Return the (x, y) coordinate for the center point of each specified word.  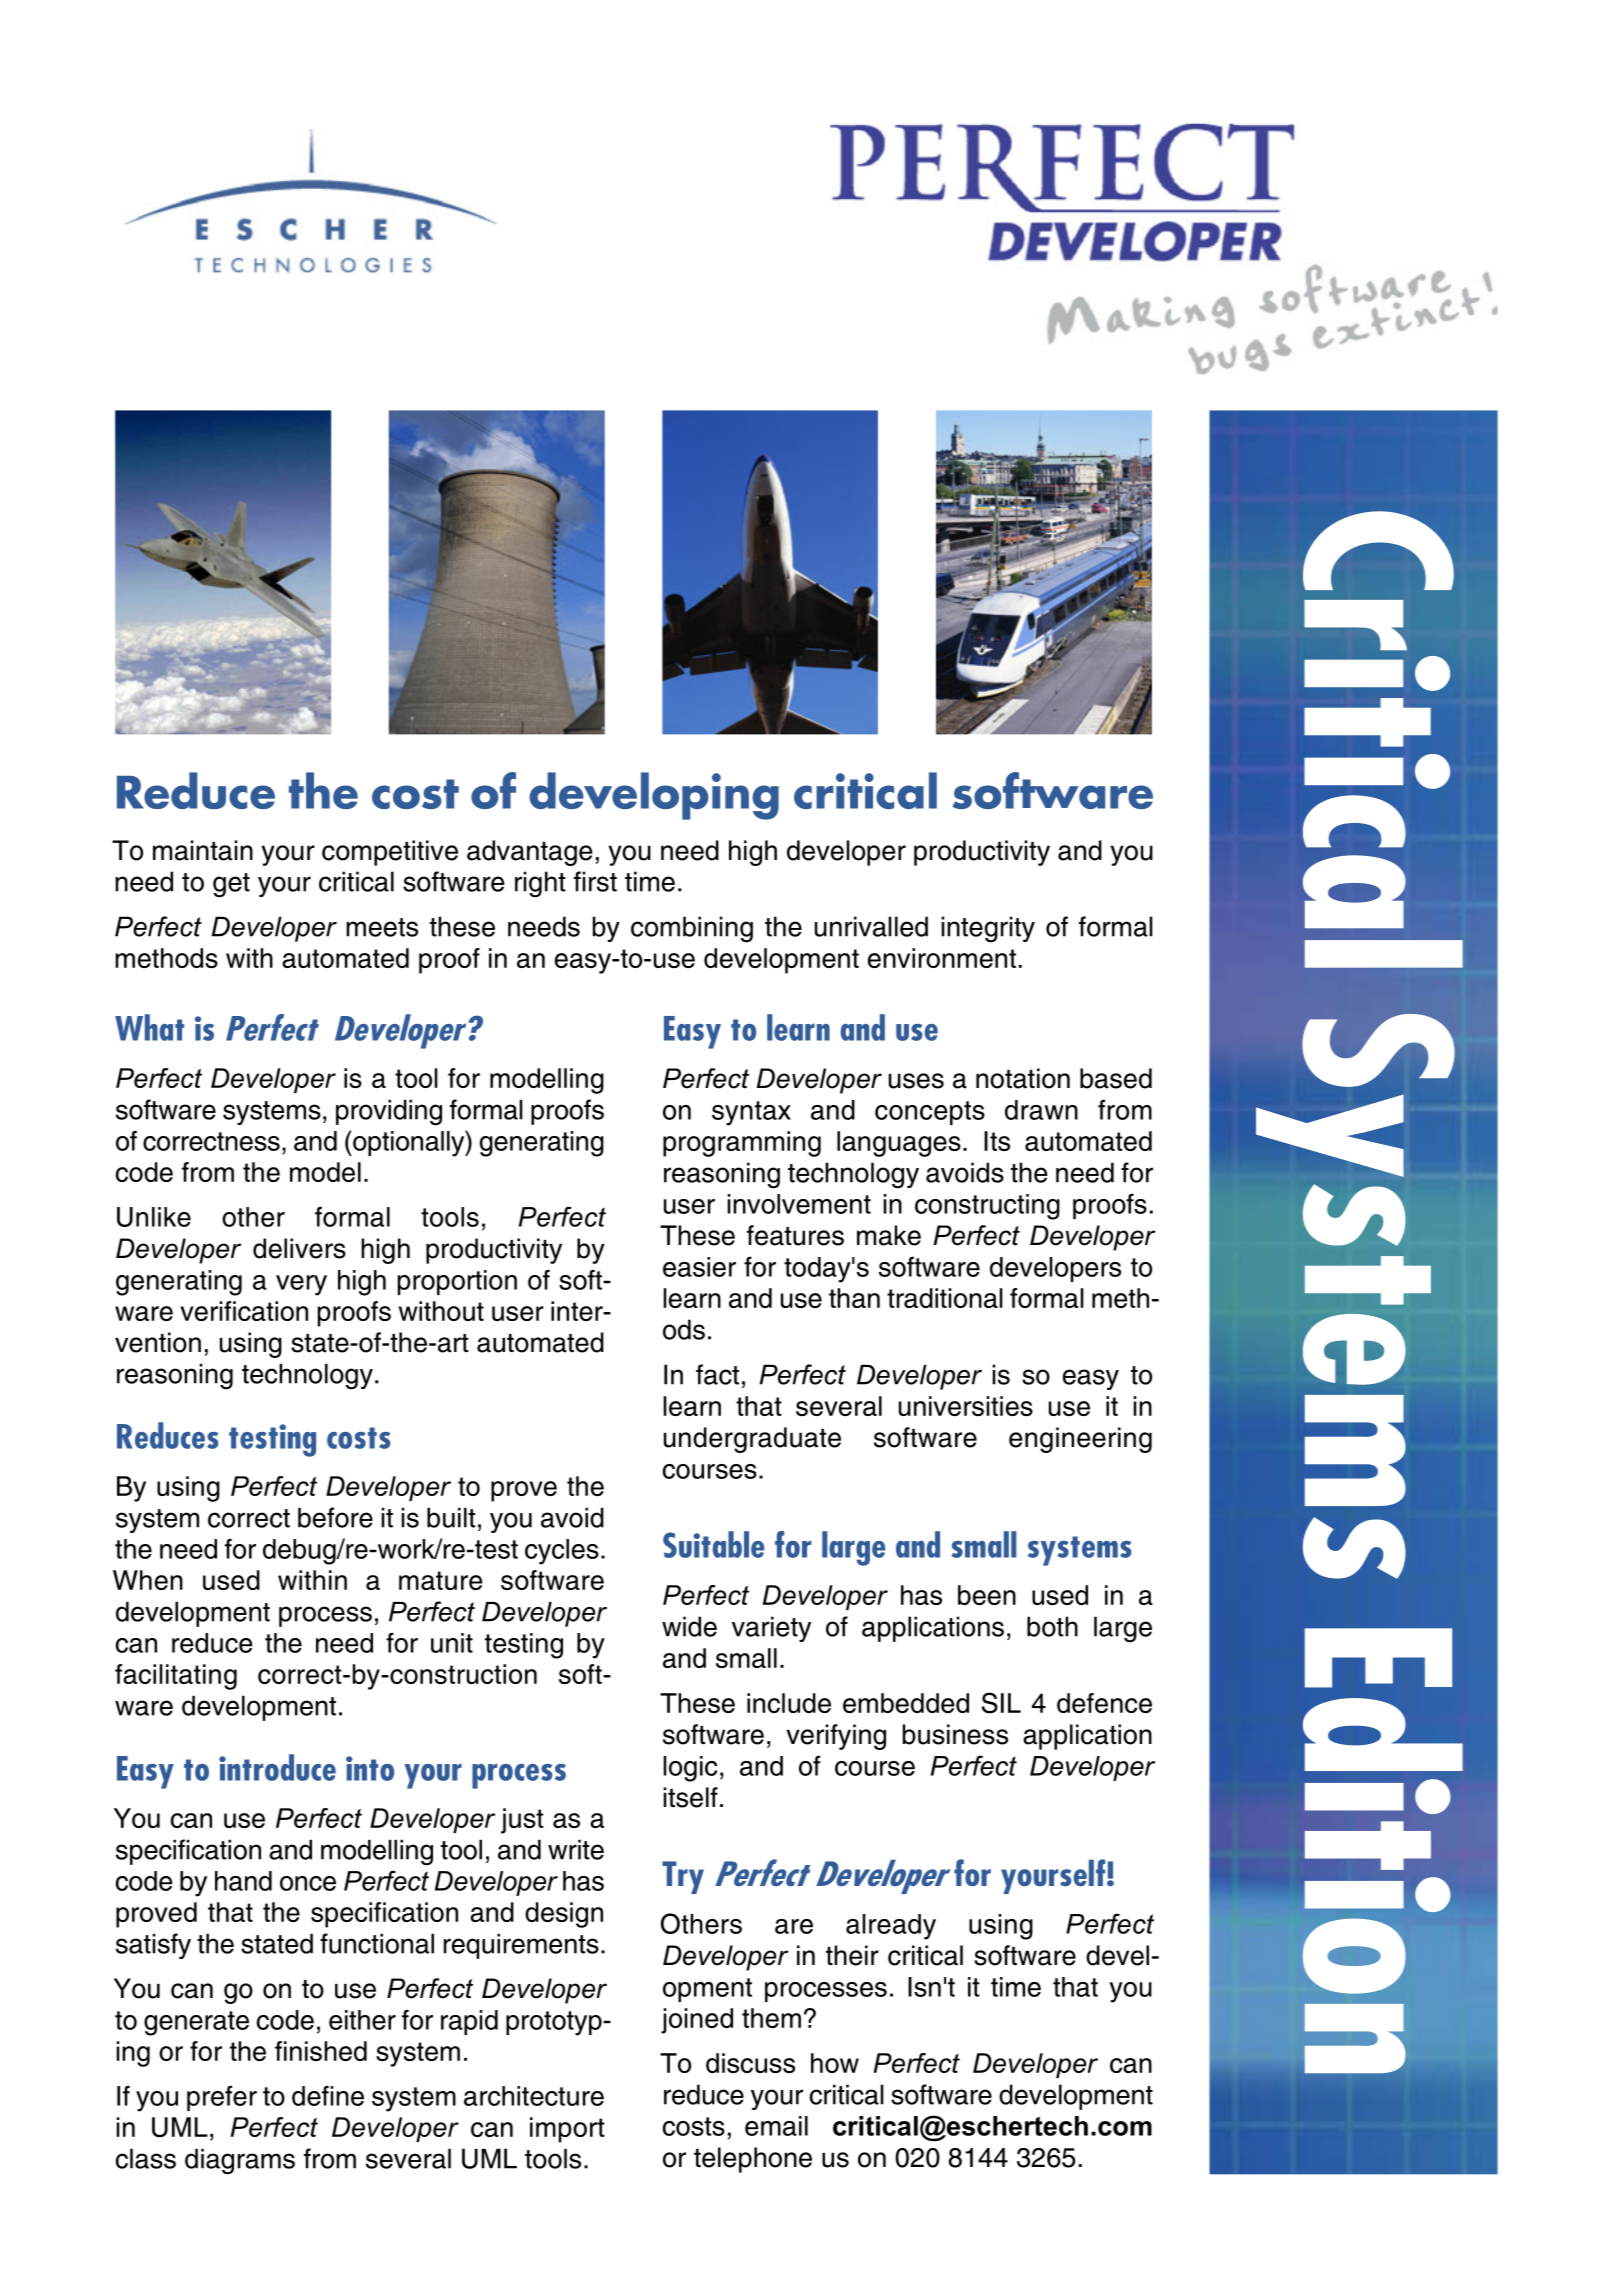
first (595, 881)
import (567, 2130)
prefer (222, 2098)
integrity (988, 929)
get (231, 885)
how (835, 2063)
